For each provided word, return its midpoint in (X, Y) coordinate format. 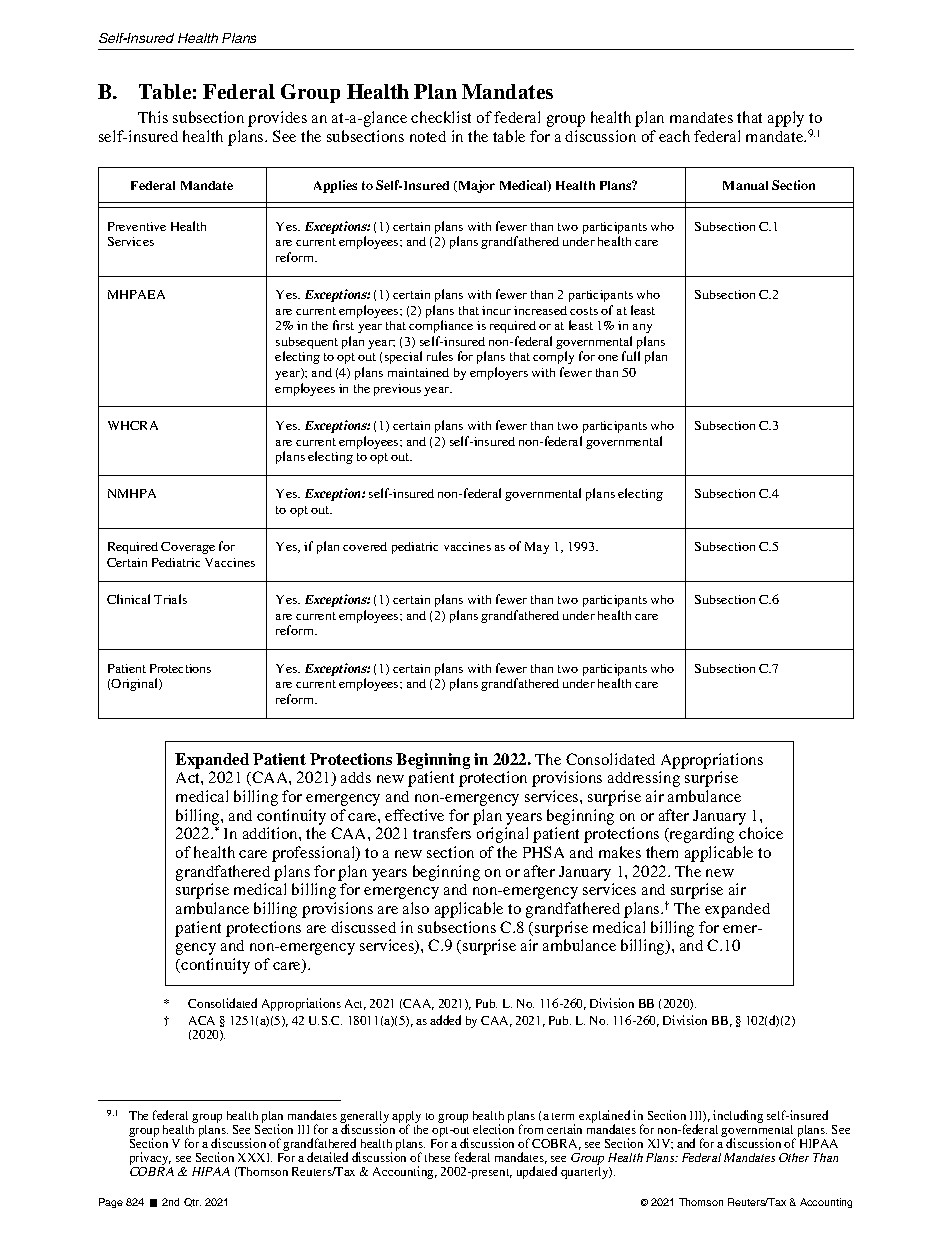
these (437, 1157)
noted (428, 136)
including (738, 1118)
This (153, 117)
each (674, 136)
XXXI (255, 1157)
